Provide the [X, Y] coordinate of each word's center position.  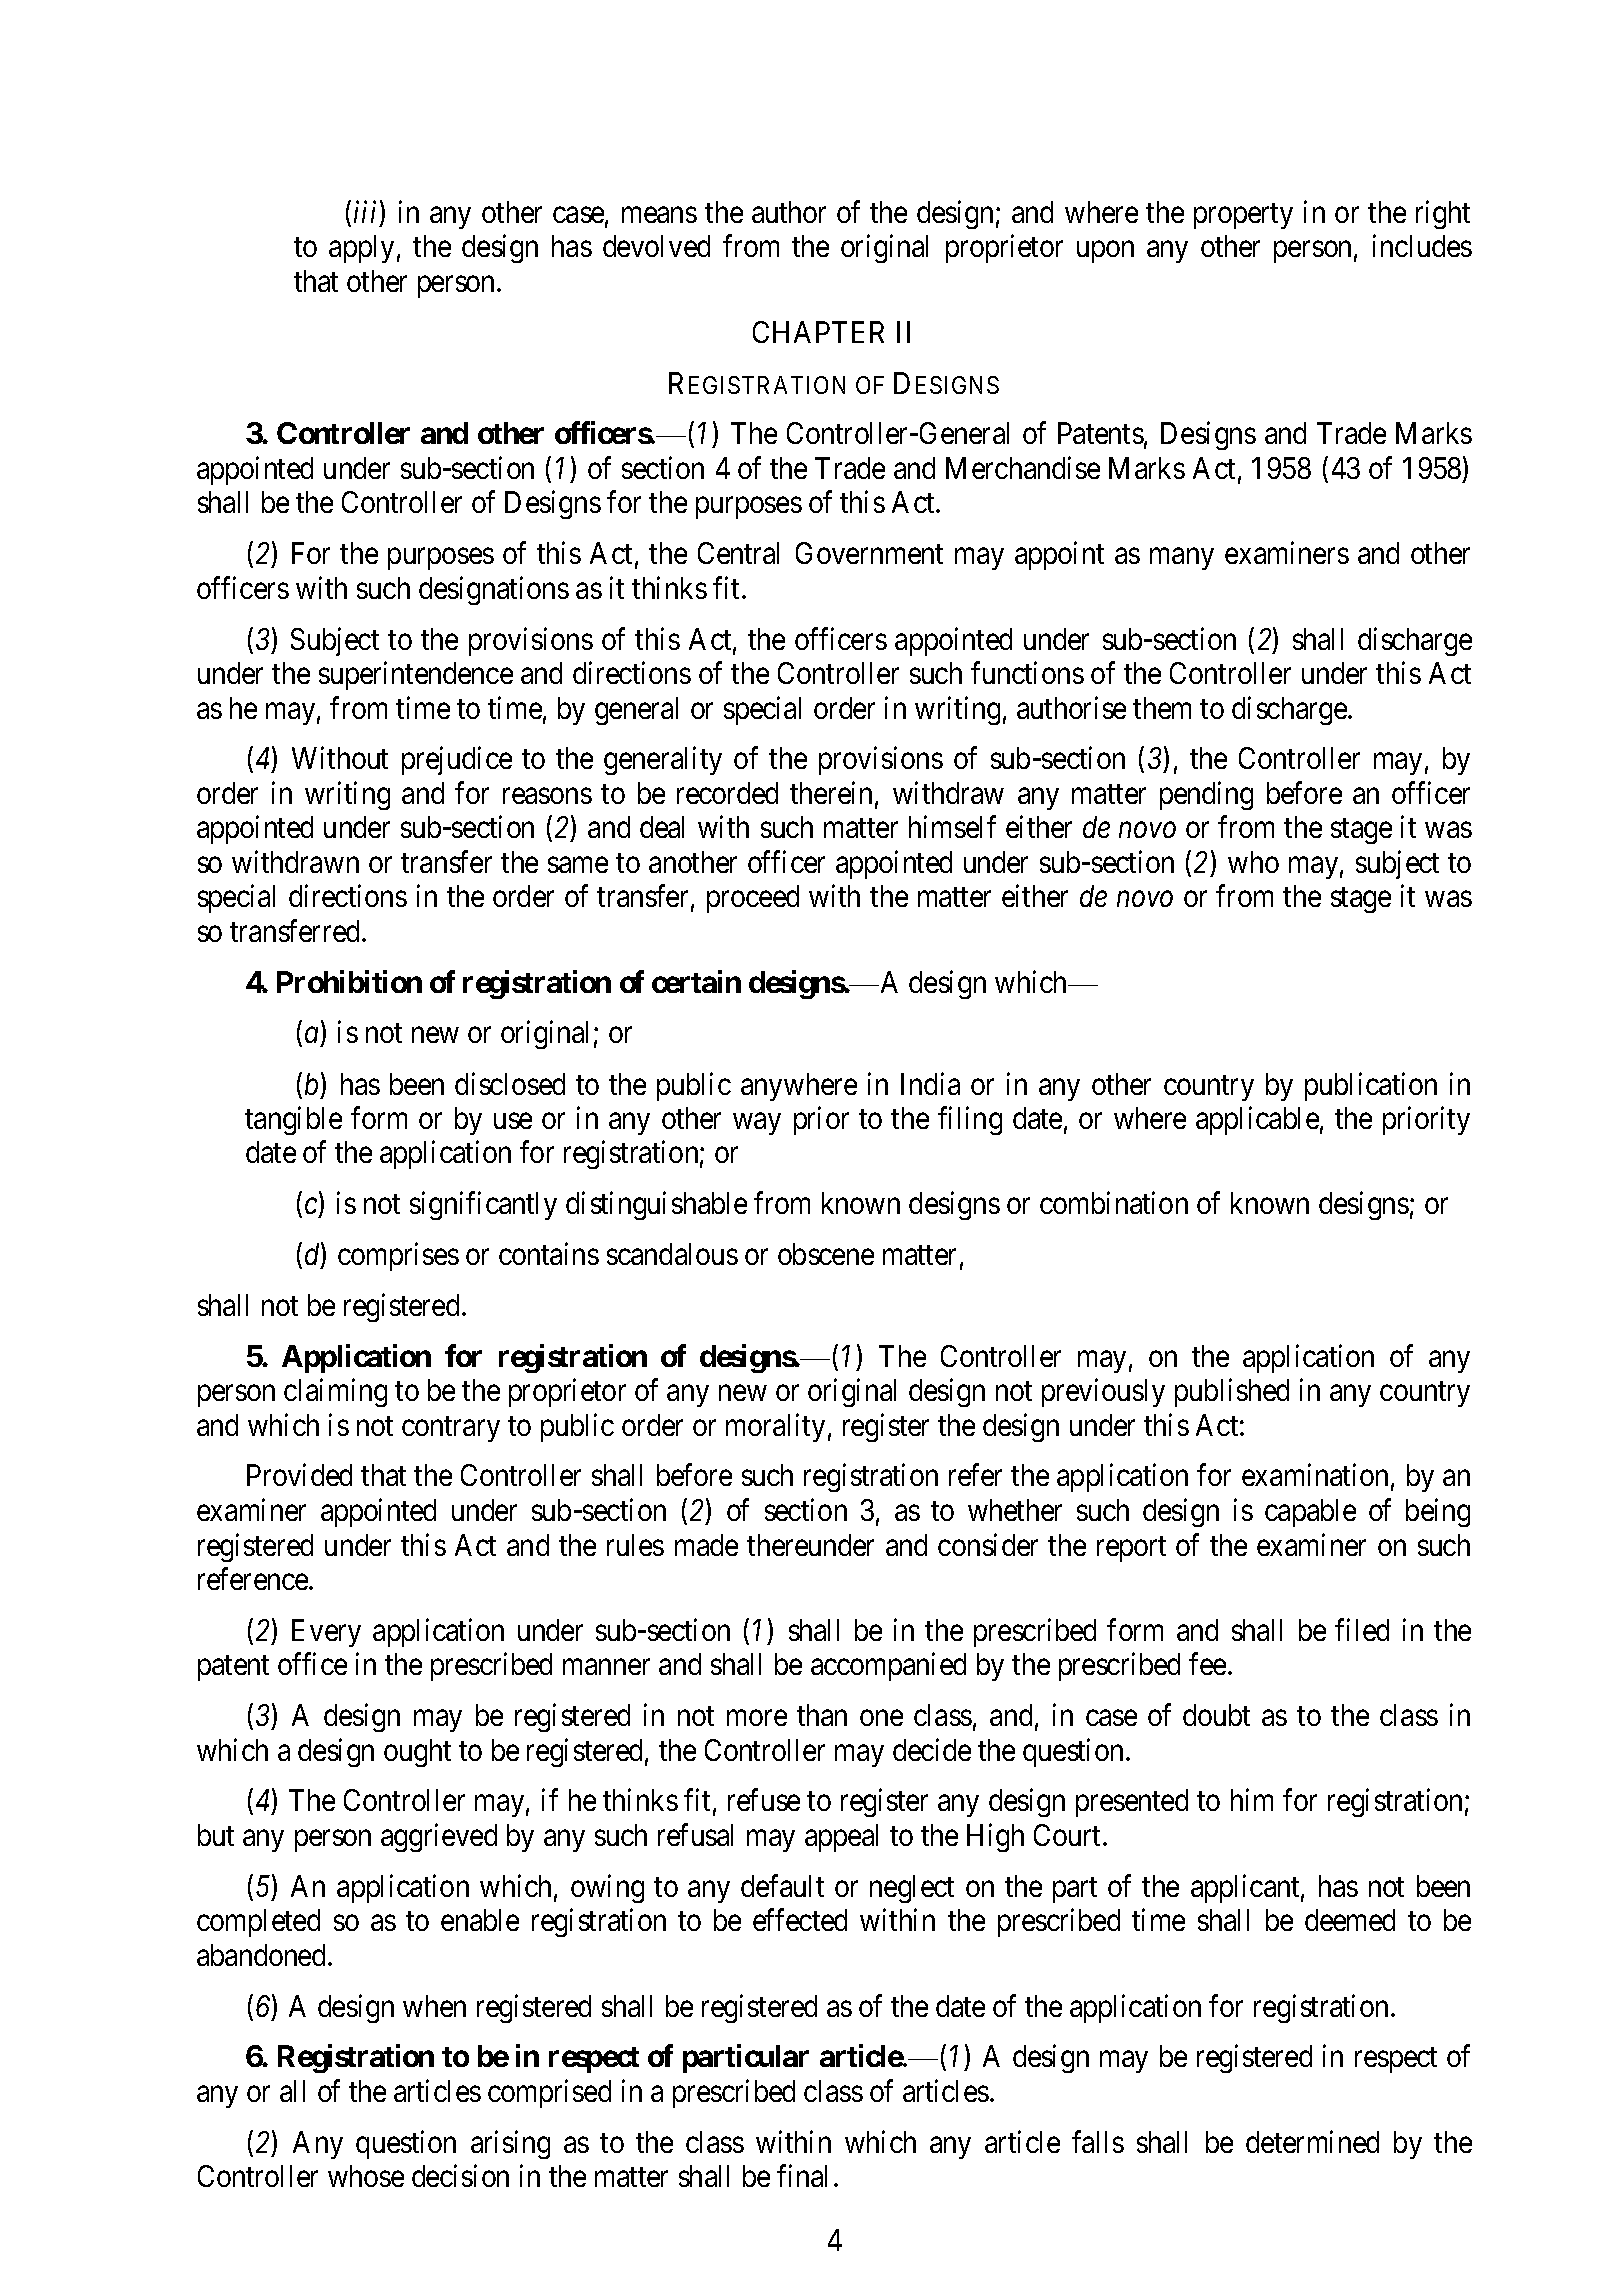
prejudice [457, 761]
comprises [398, 1256]
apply [361, 249]
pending [1206, 795]
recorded [727, 793]
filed [1362, 1629]
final [802, 2176]
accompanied [888, 1667]
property [1243, 216]
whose [366, 2176]
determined [1312, 2141]
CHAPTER [818, 332]
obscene [826, 1254]
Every [326, 1633]
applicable [1257, 1120]
